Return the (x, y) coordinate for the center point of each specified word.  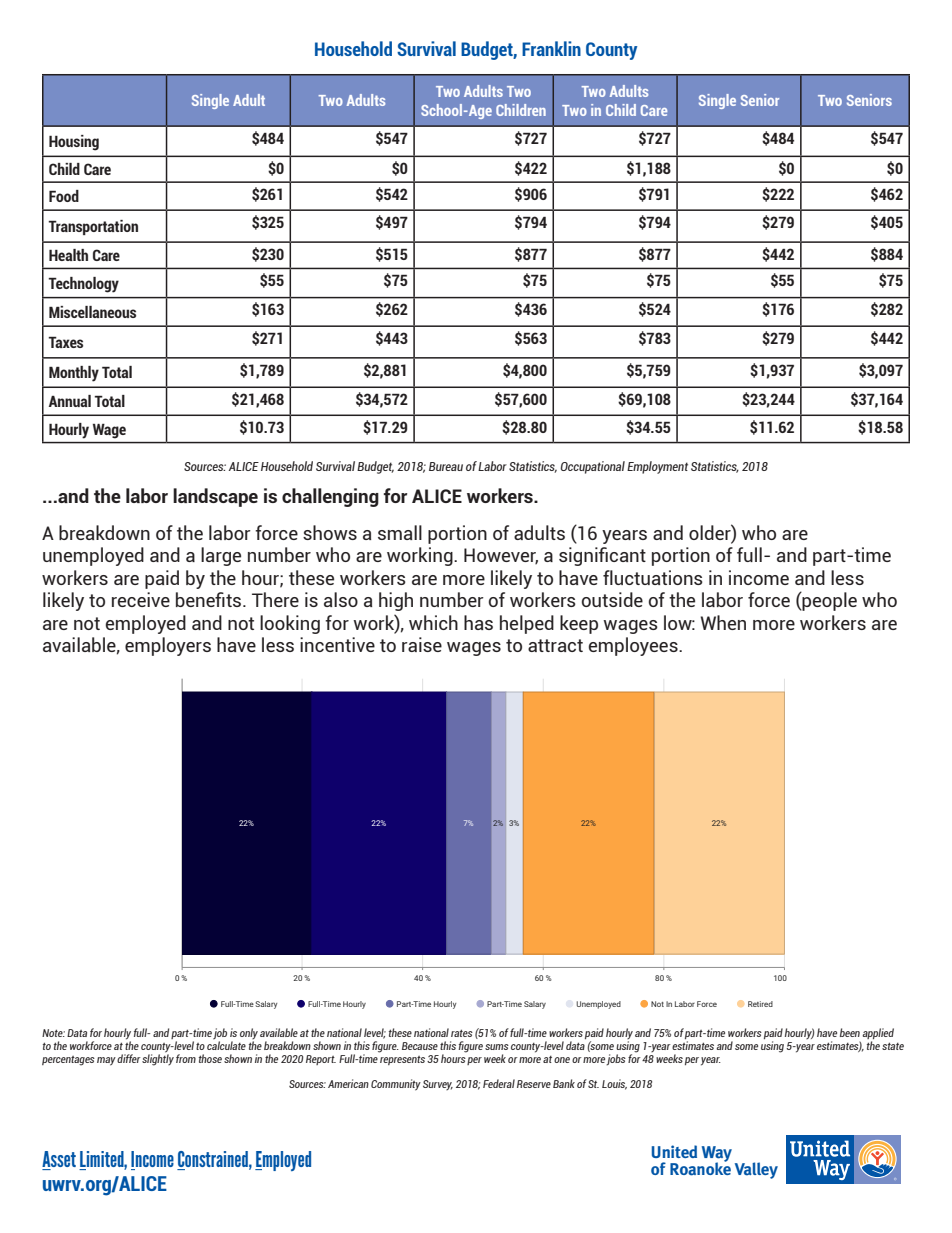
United (674, 1151)
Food (64, 196)
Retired (760, 1004)
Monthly (74, 374)
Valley (756, 1170)
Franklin (551, 48)
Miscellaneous (92, 312)
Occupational (592, 467)
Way (717, 1155)
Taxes (65, 342)
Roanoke (700, 1168)
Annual (70, 401)
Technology (83, 285)
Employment (657, 467)
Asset (59, 1160)
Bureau (446, 466)
